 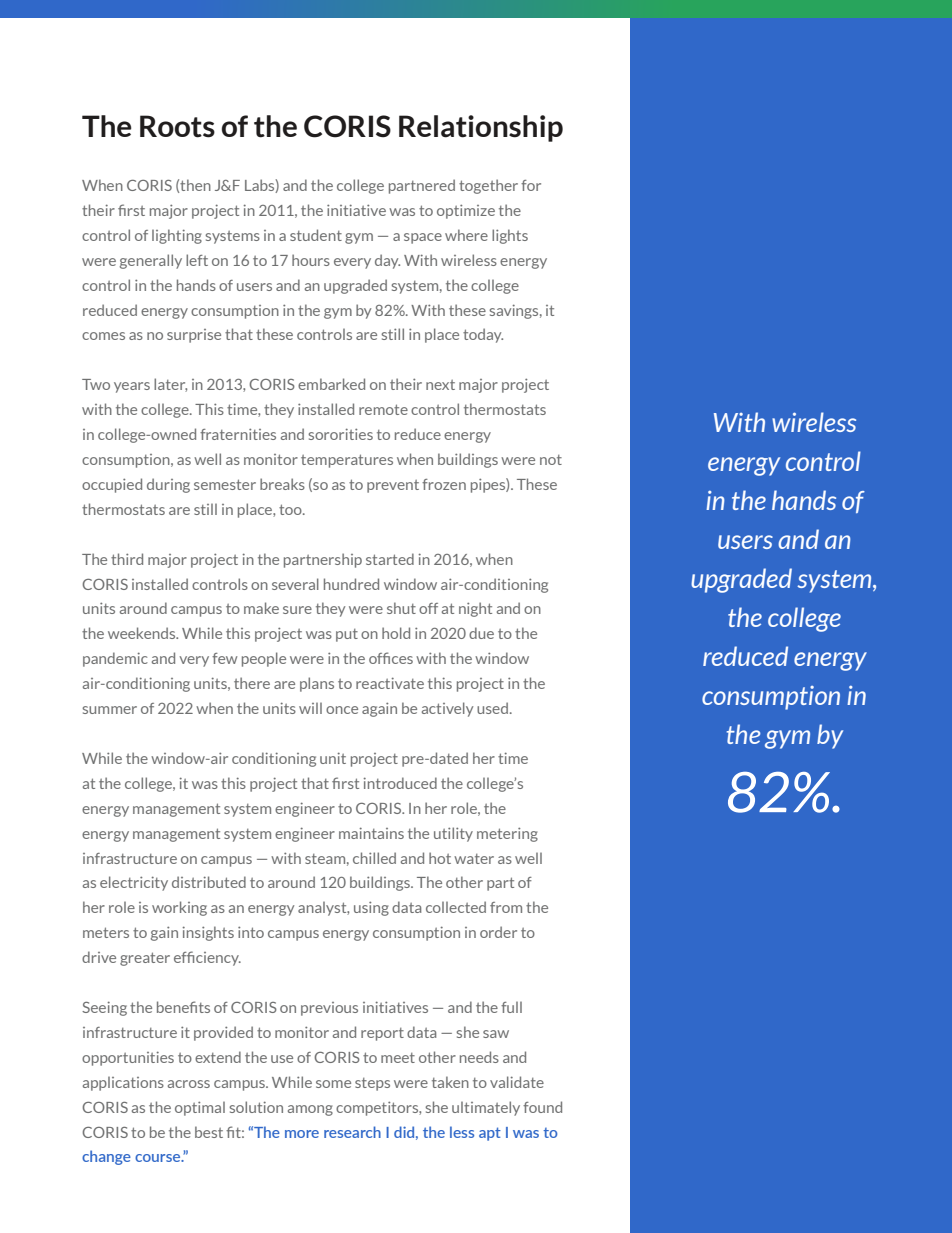 What do you see at coordinates (371, 908) in the screenshot?
I see `using` at bounding box center [371, 908].
